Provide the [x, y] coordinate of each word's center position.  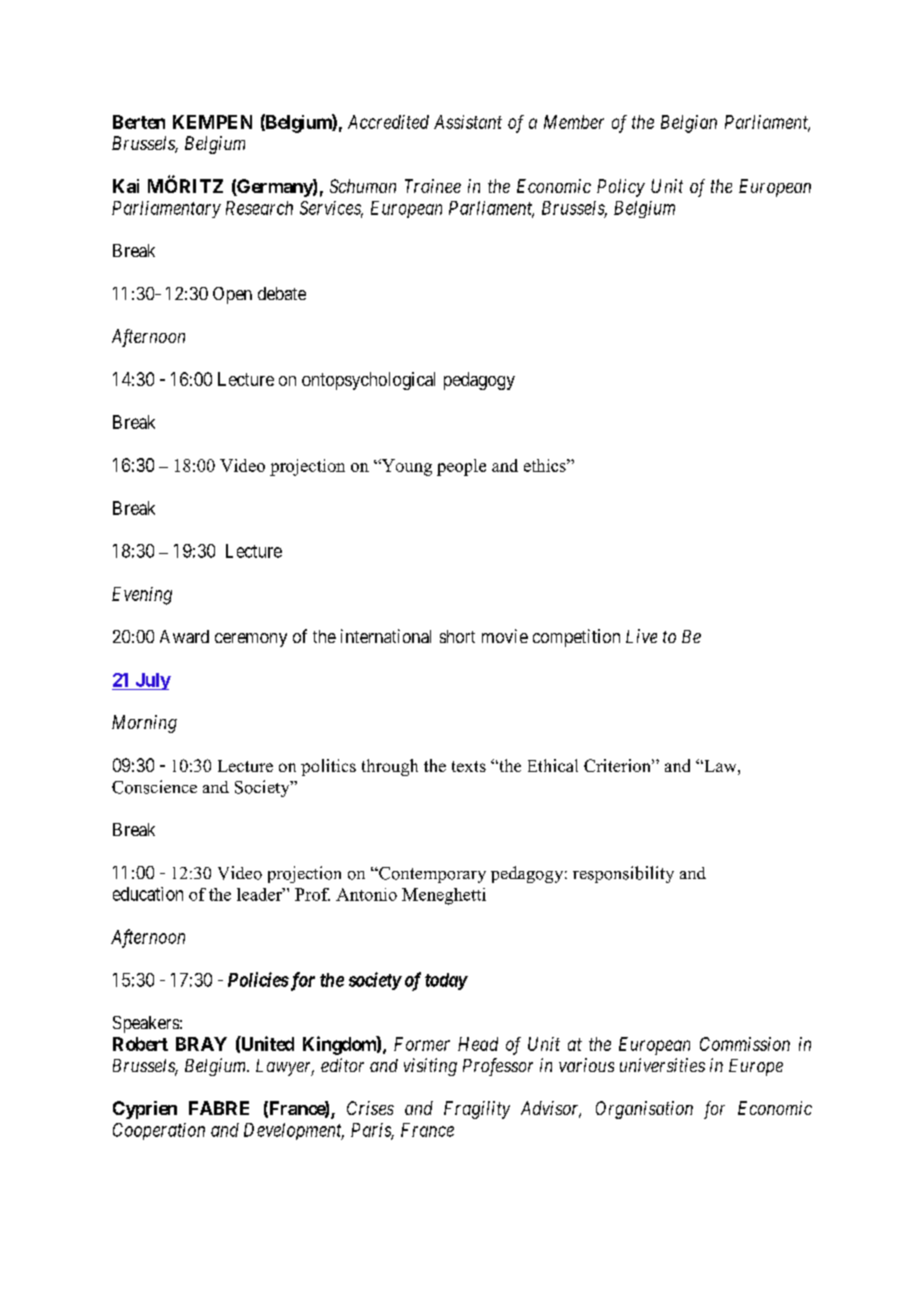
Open [232, 295]
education [148, 894]
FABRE [219, 1108]
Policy [621, 188]
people [461, 467]
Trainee [433, 186]
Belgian [689, 124]
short [457, 636]
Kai [126, 186]
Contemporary [431, 875]
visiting [430, 1067]
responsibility [623, 874]
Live [641, 636]
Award [184, 636]
